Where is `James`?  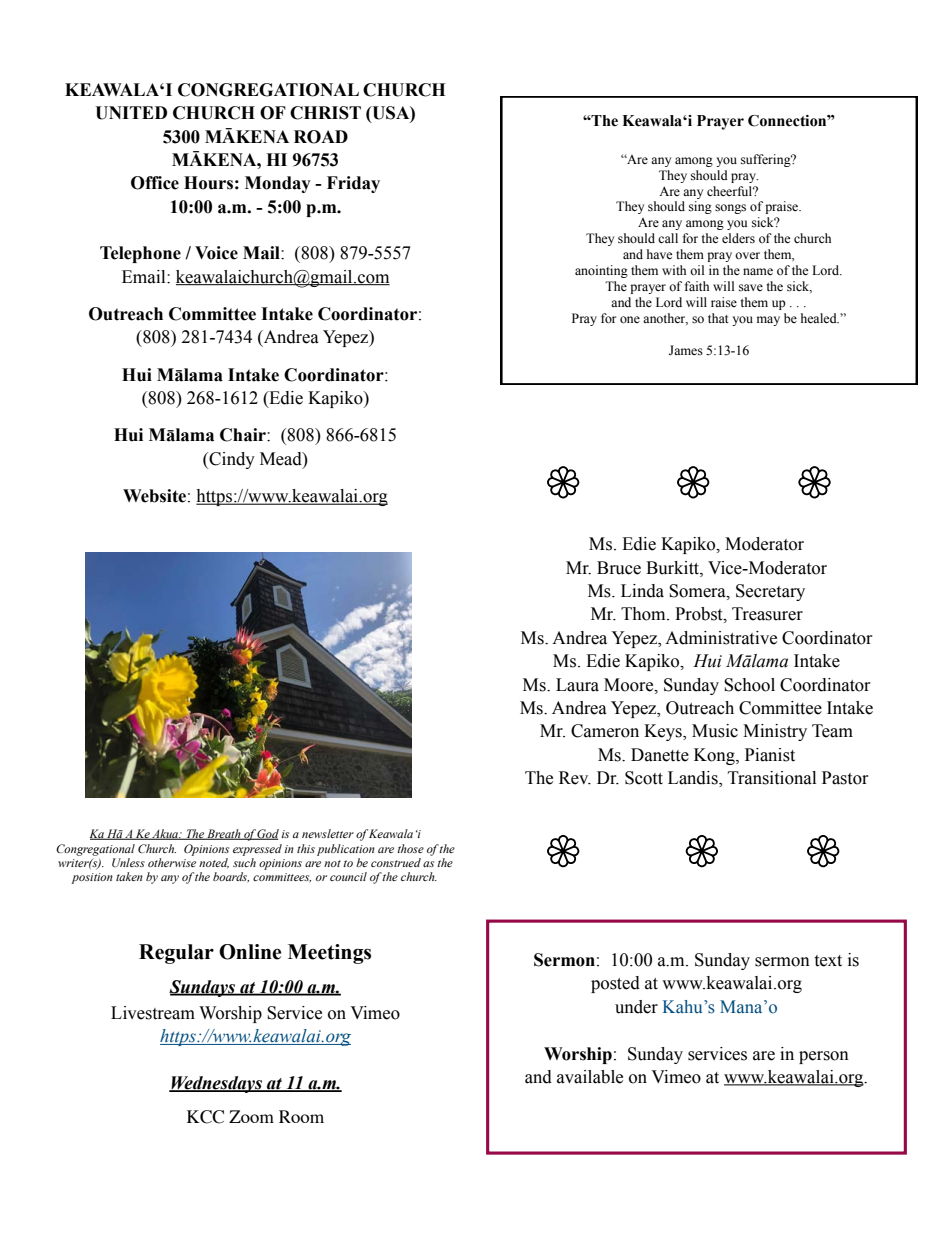 James is located at coordinates (686, 350).
